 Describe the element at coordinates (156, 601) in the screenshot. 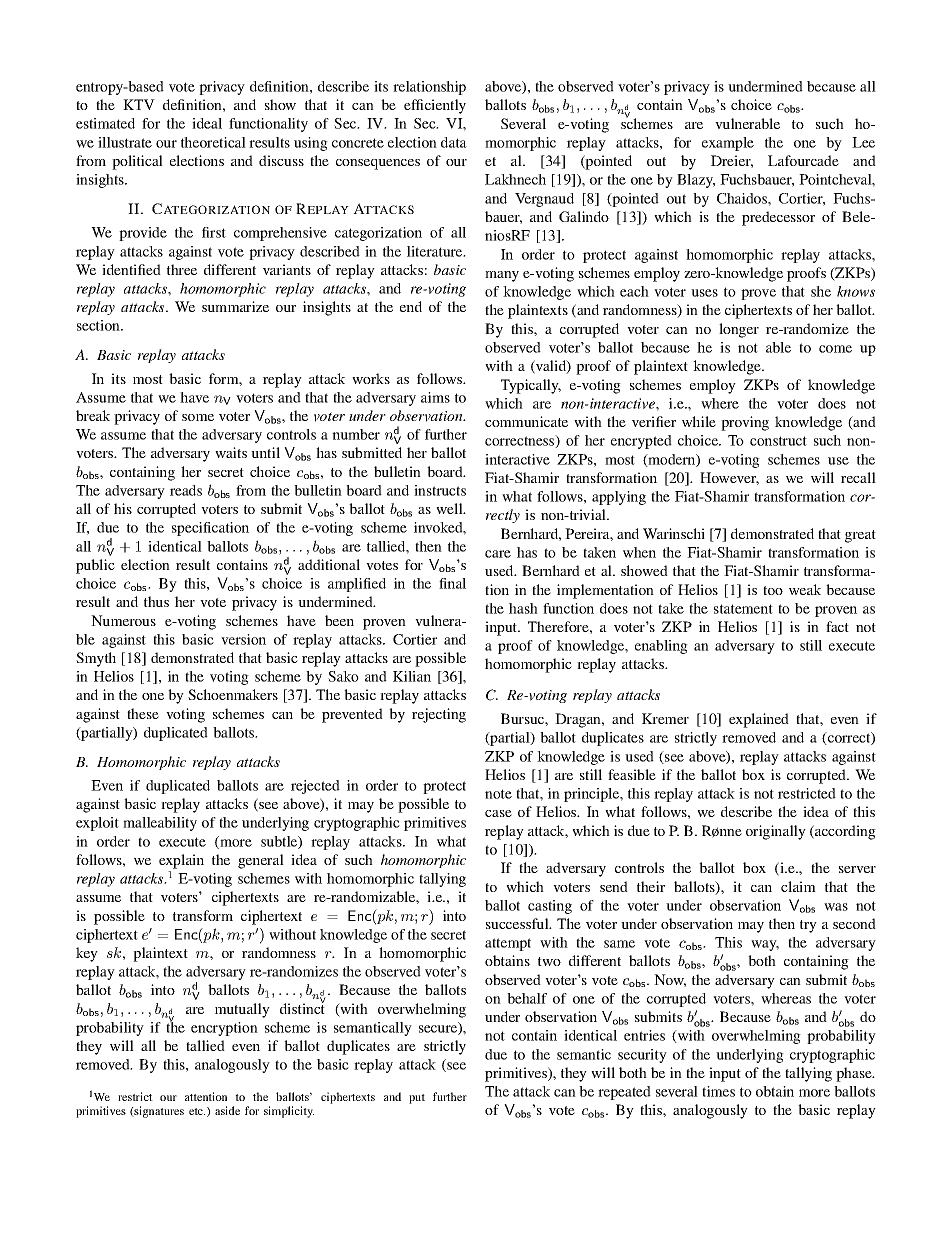

I see `thus` at that location.
